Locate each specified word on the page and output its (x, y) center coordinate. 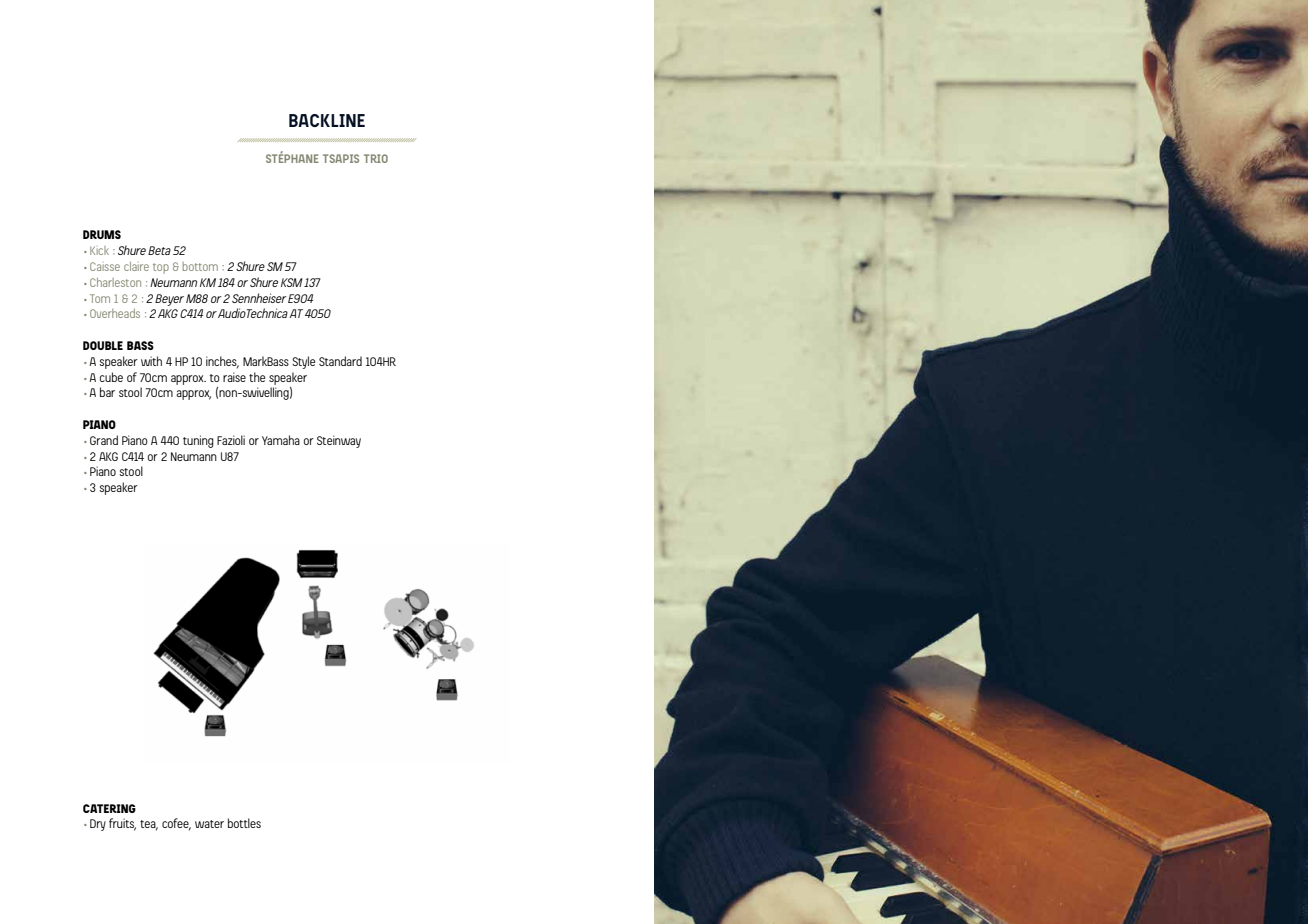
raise (234, 377)
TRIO (376, 158)
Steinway (339, 441)
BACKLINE (327, 120)
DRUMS (102, 234)
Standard (340, 361)
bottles (244, 823)
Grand (104, 440)
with (151, 361)
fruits (122, 824)
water (209, 824)
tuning (198, 441)
